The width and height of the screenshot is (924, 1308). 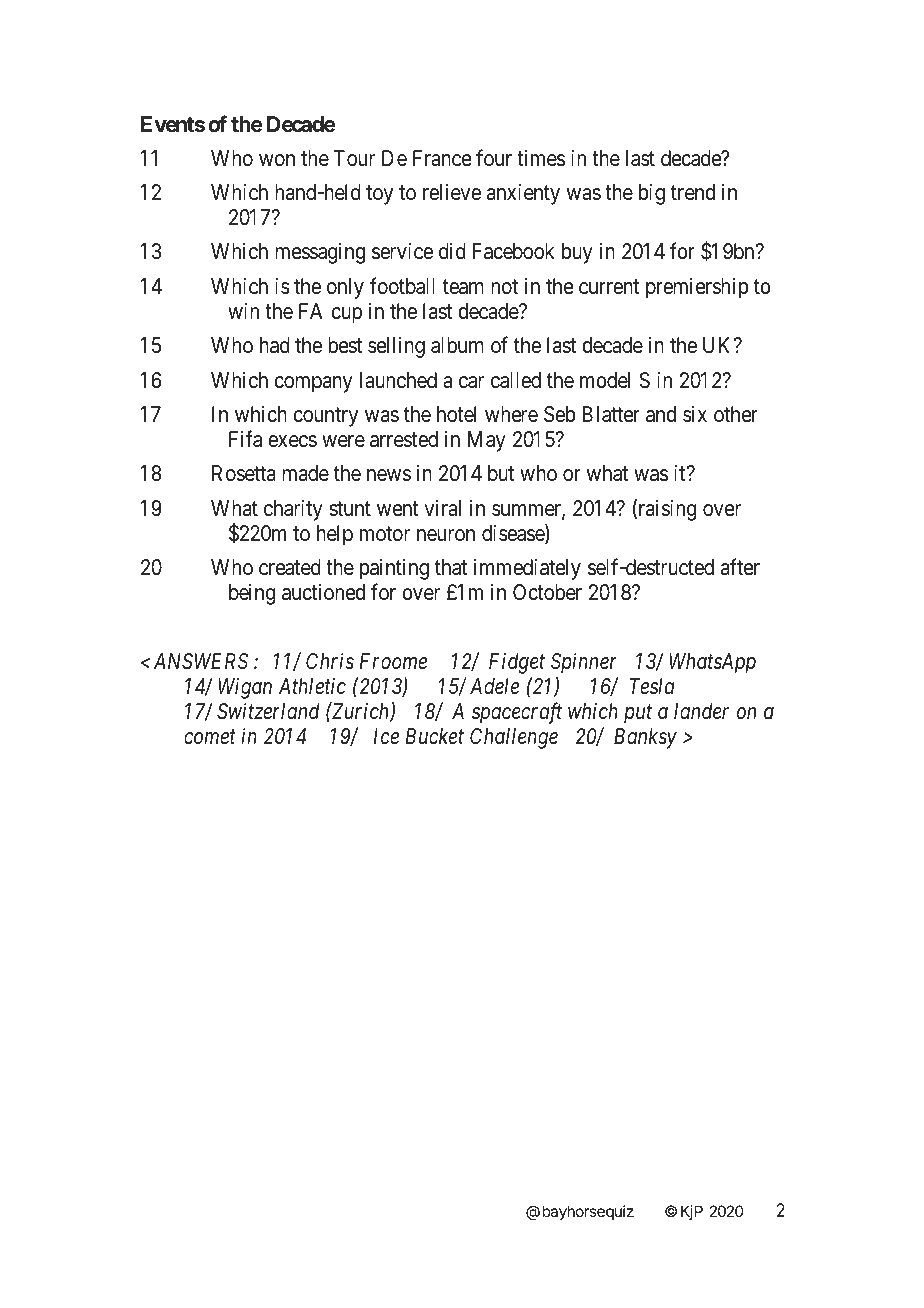 I want to click on car, so click(x=471, y=382).
